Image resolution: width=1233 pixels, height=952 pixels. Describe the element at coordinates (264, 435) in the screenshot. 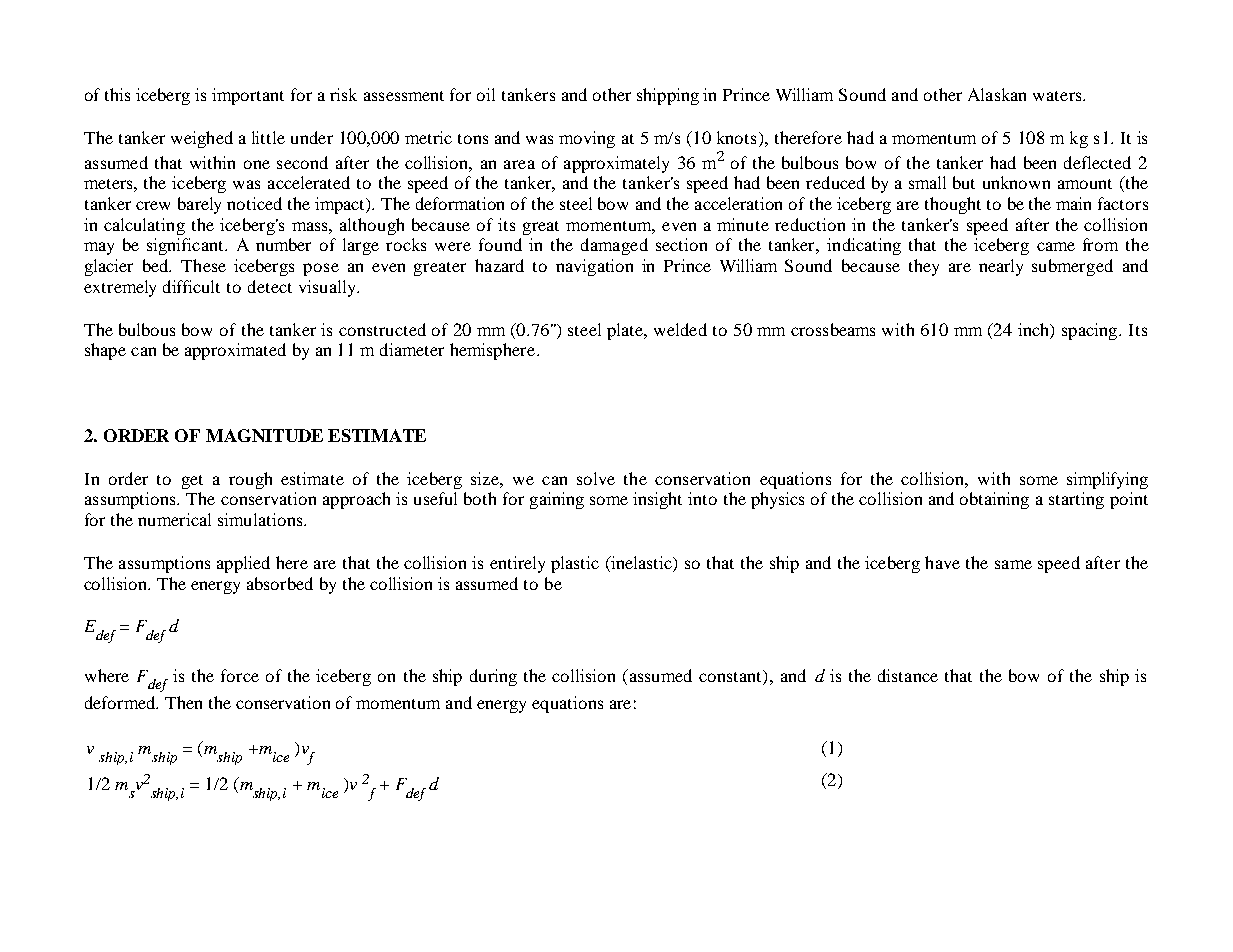

I see `MAGNITUDE` at that location.
